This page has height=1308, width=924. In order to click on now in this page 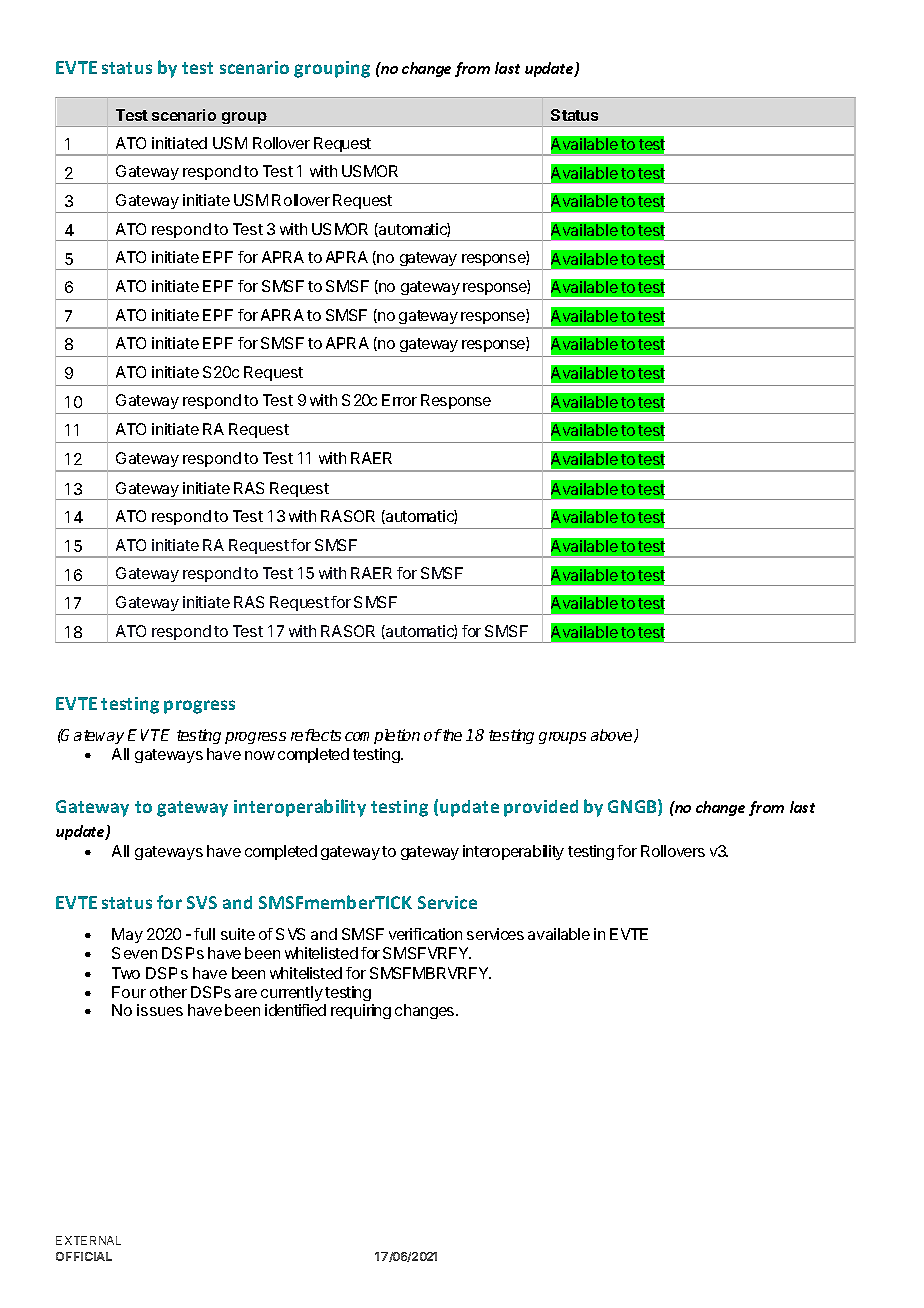, I will do `click(260, 755)`.
